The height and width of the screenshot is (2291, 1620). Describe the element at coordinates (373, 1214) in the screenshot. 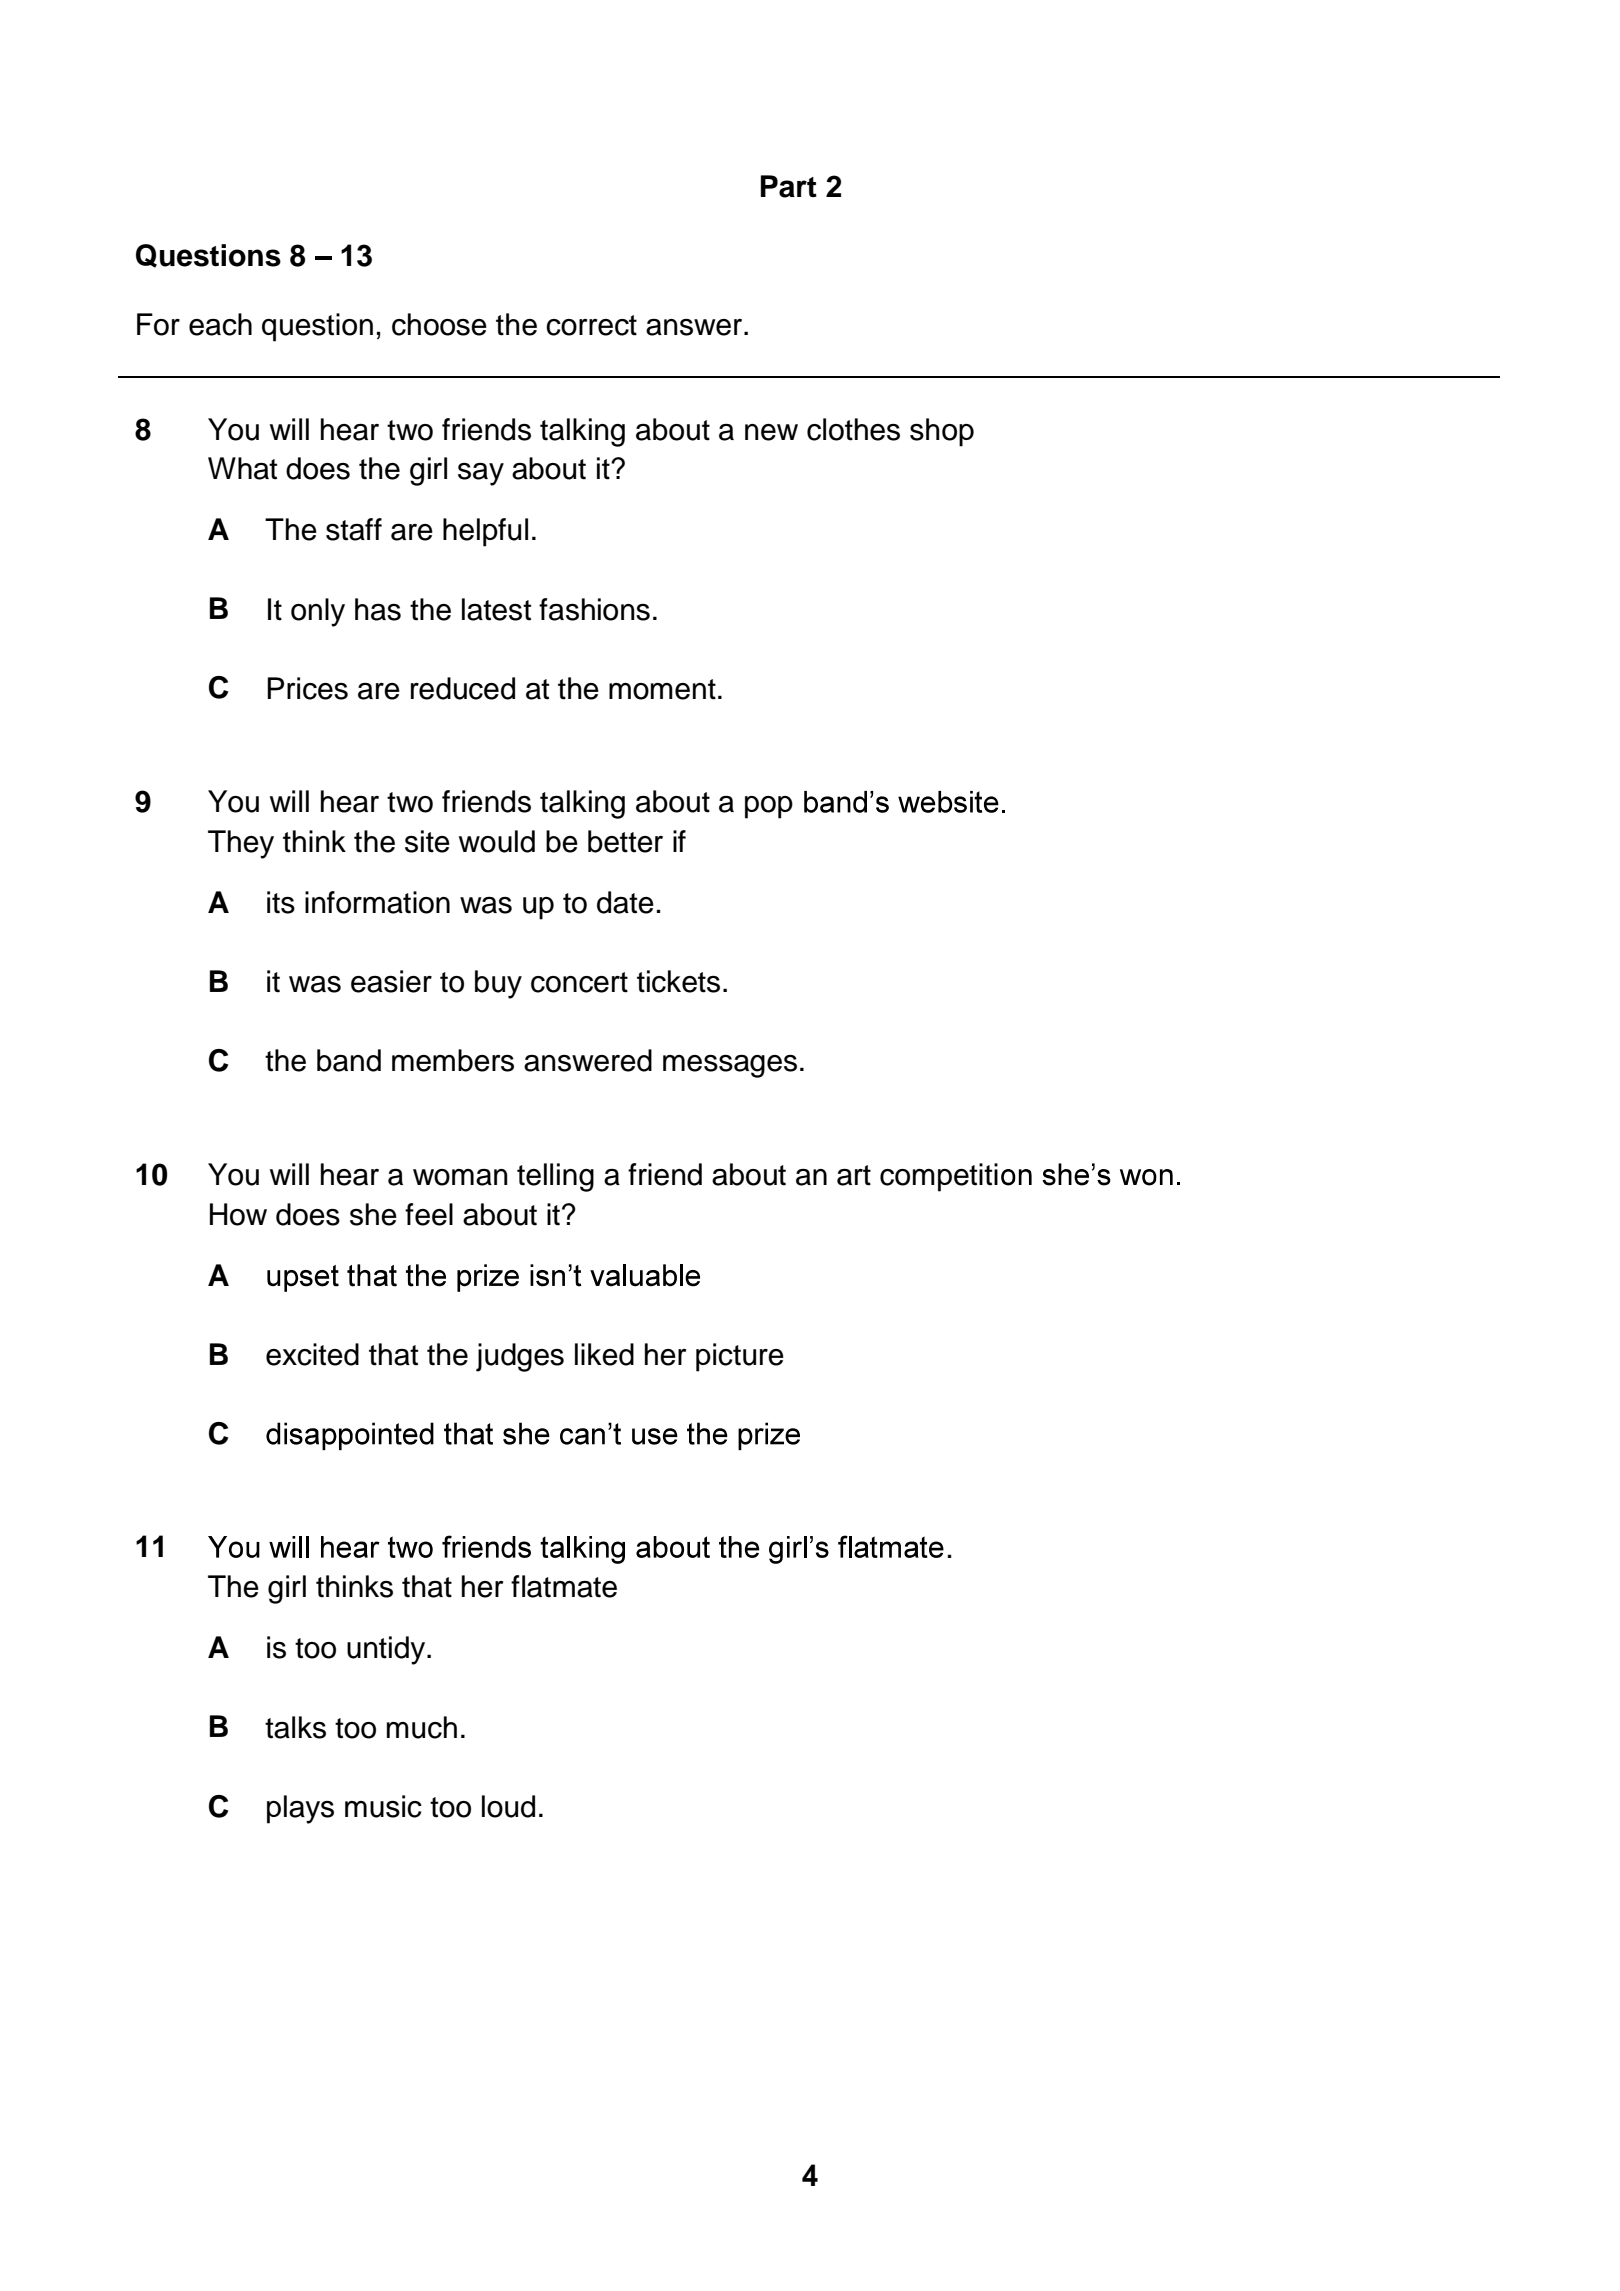

I see `she` at that location.
